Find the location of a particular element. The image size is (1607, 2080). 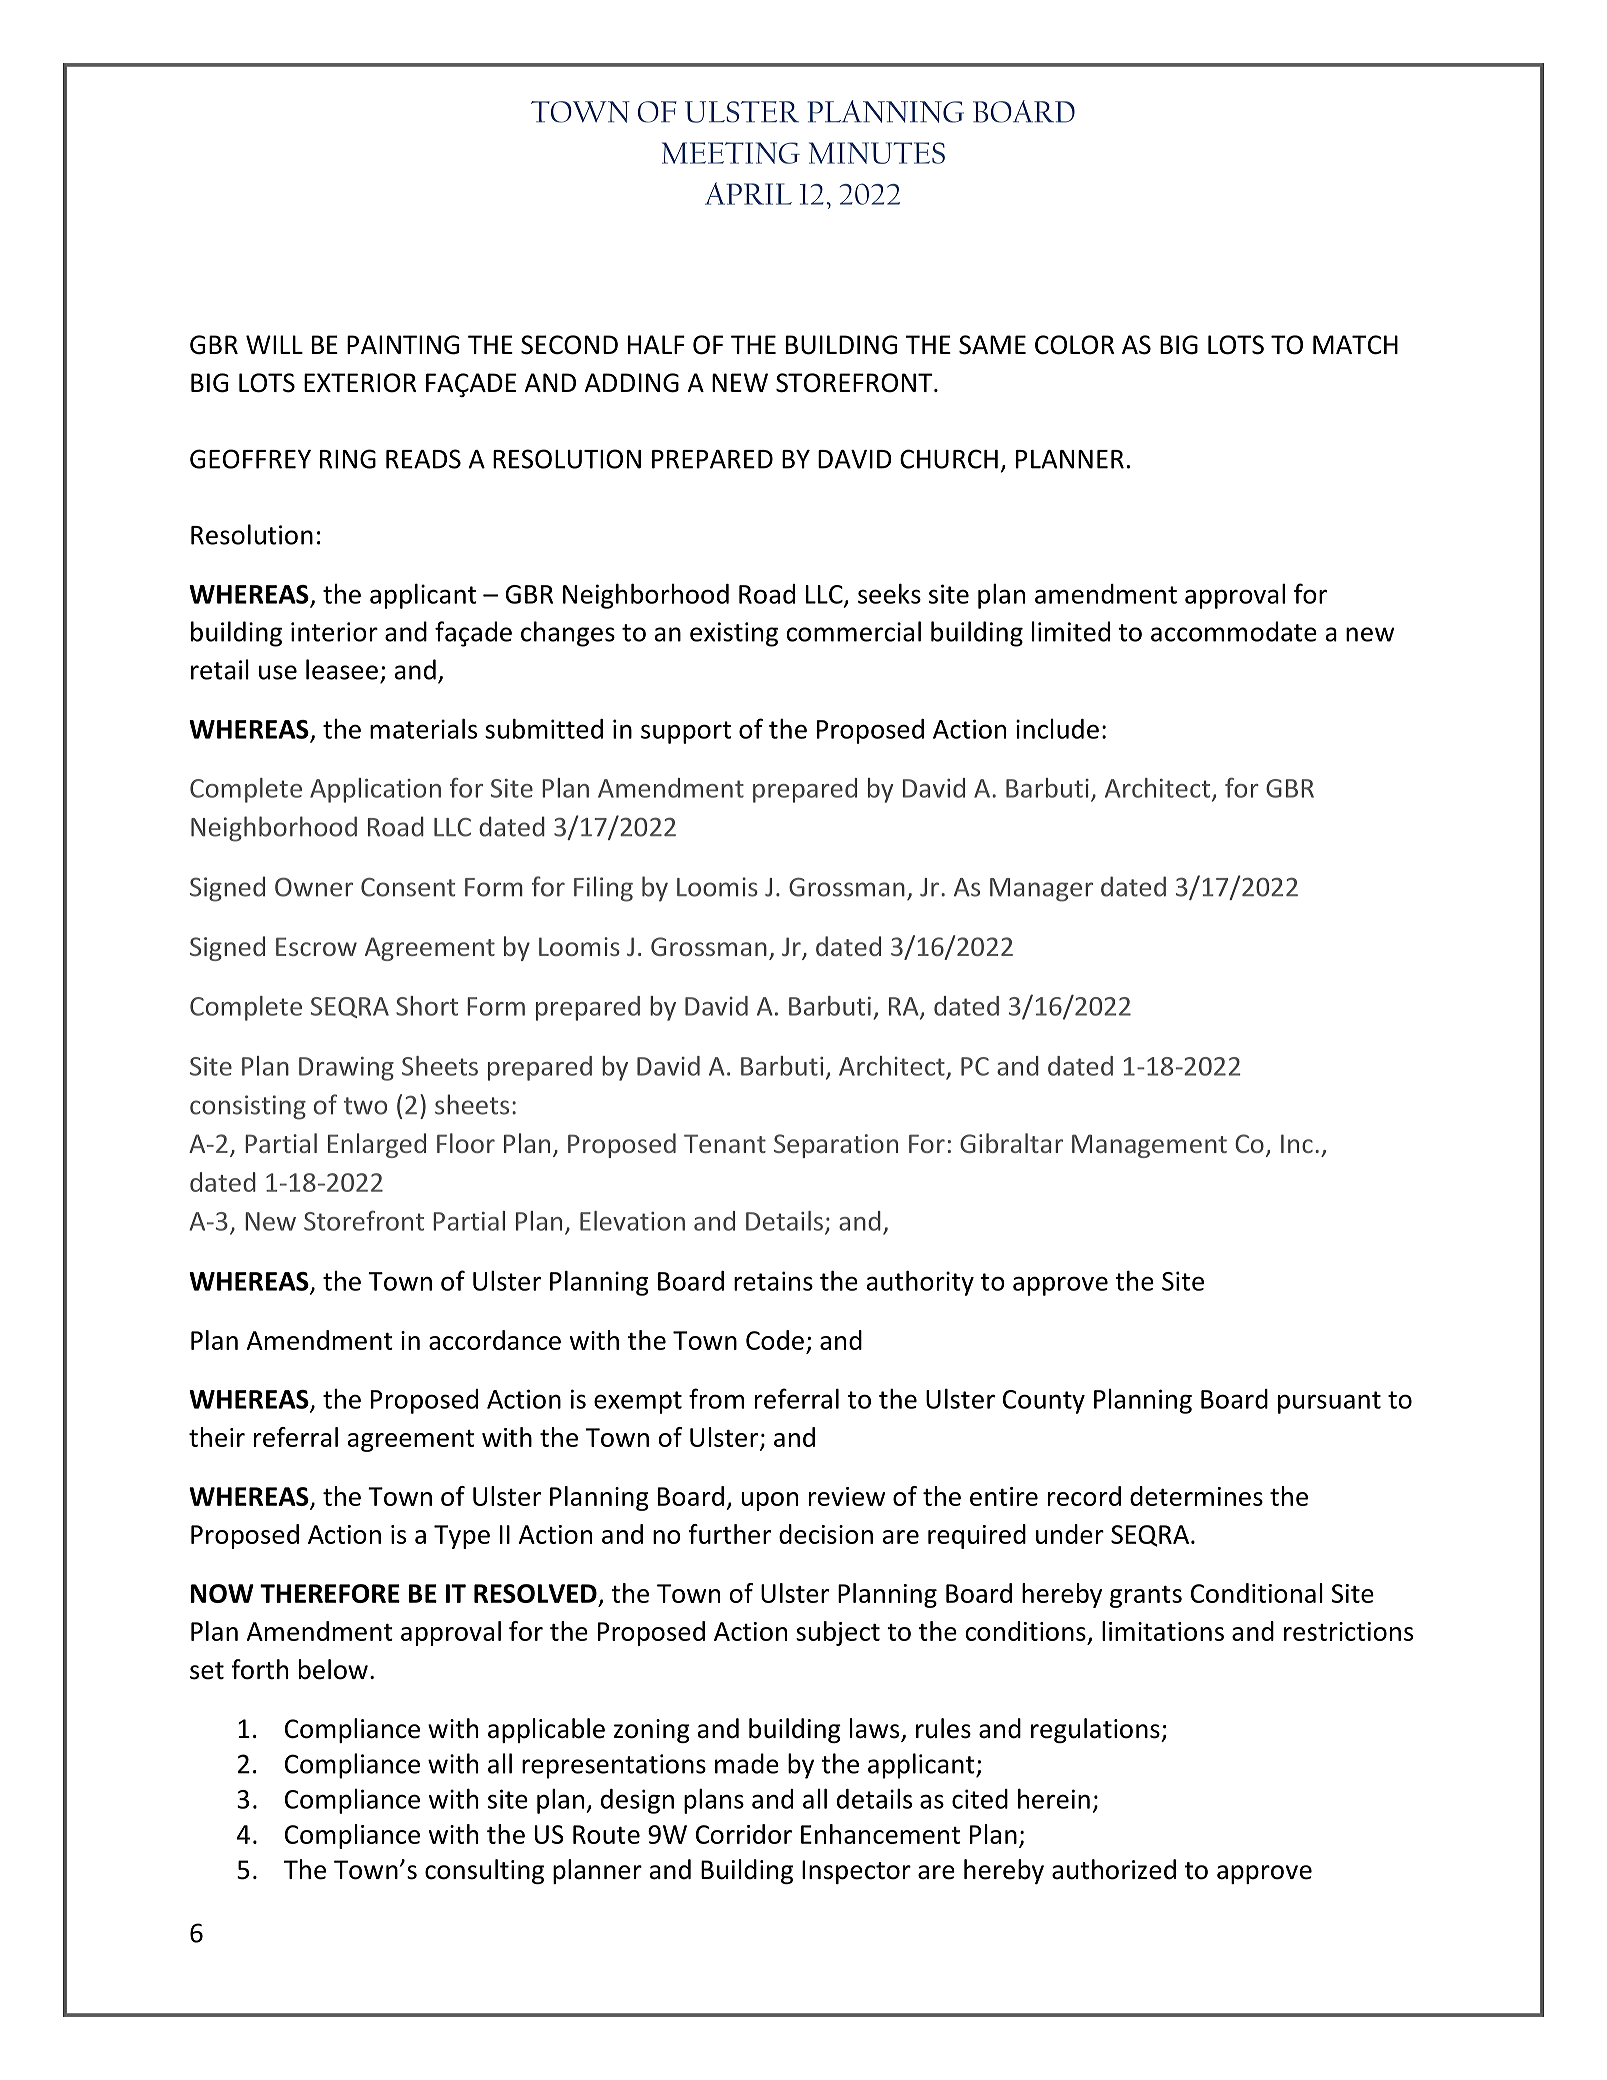

PAINTING is located at coordinates (403, 345).
